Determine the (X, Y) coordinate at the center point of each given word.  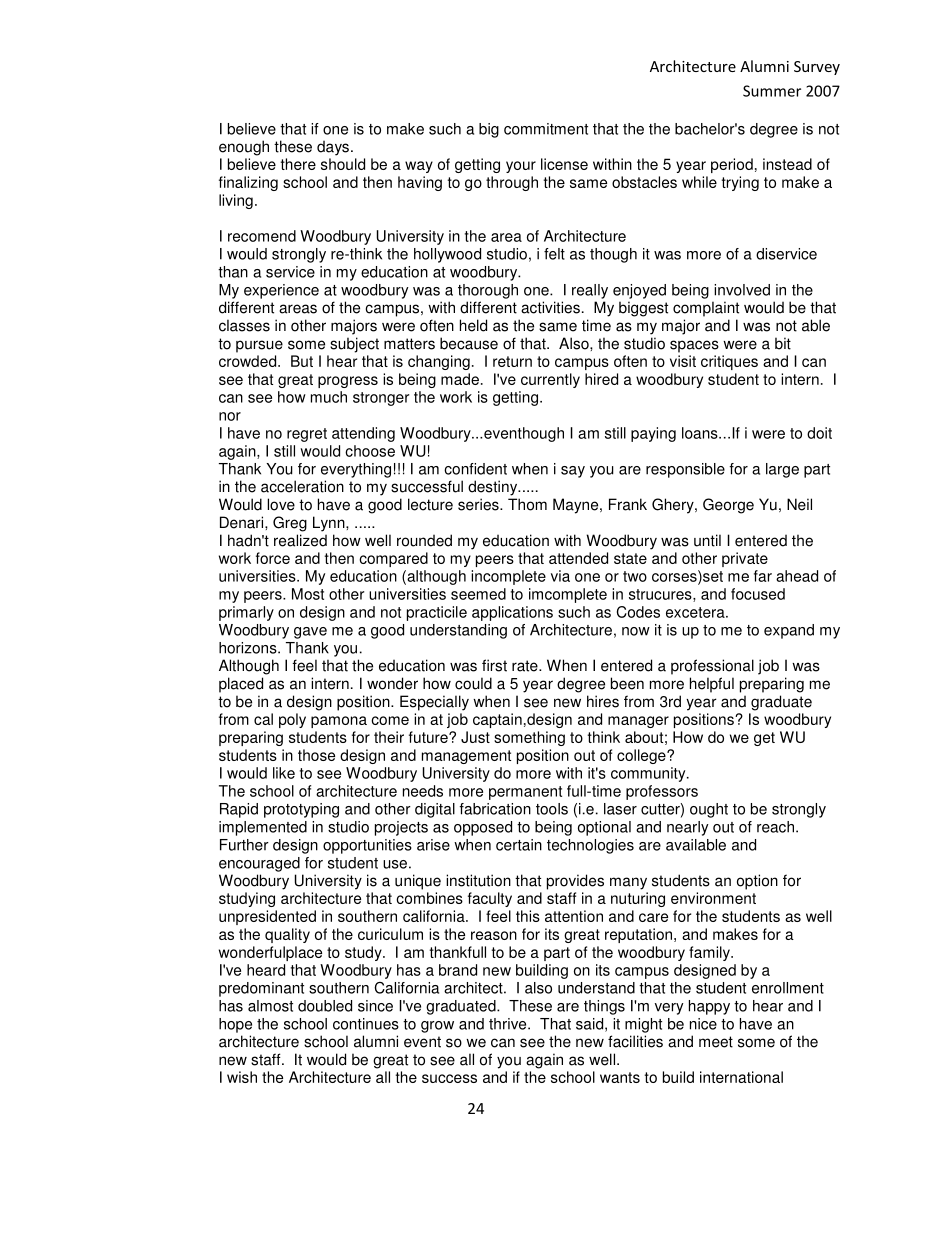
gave (310, 633)
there (298, 164)
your (521, 167)
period (732, 165)
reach (775, 827)
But (302, 361)
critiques (729, 362)
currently (550, 380)
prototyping (301, 810)
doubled (325, 1006)
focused (758, 594)
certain (519, 845)
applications (512, 613)
